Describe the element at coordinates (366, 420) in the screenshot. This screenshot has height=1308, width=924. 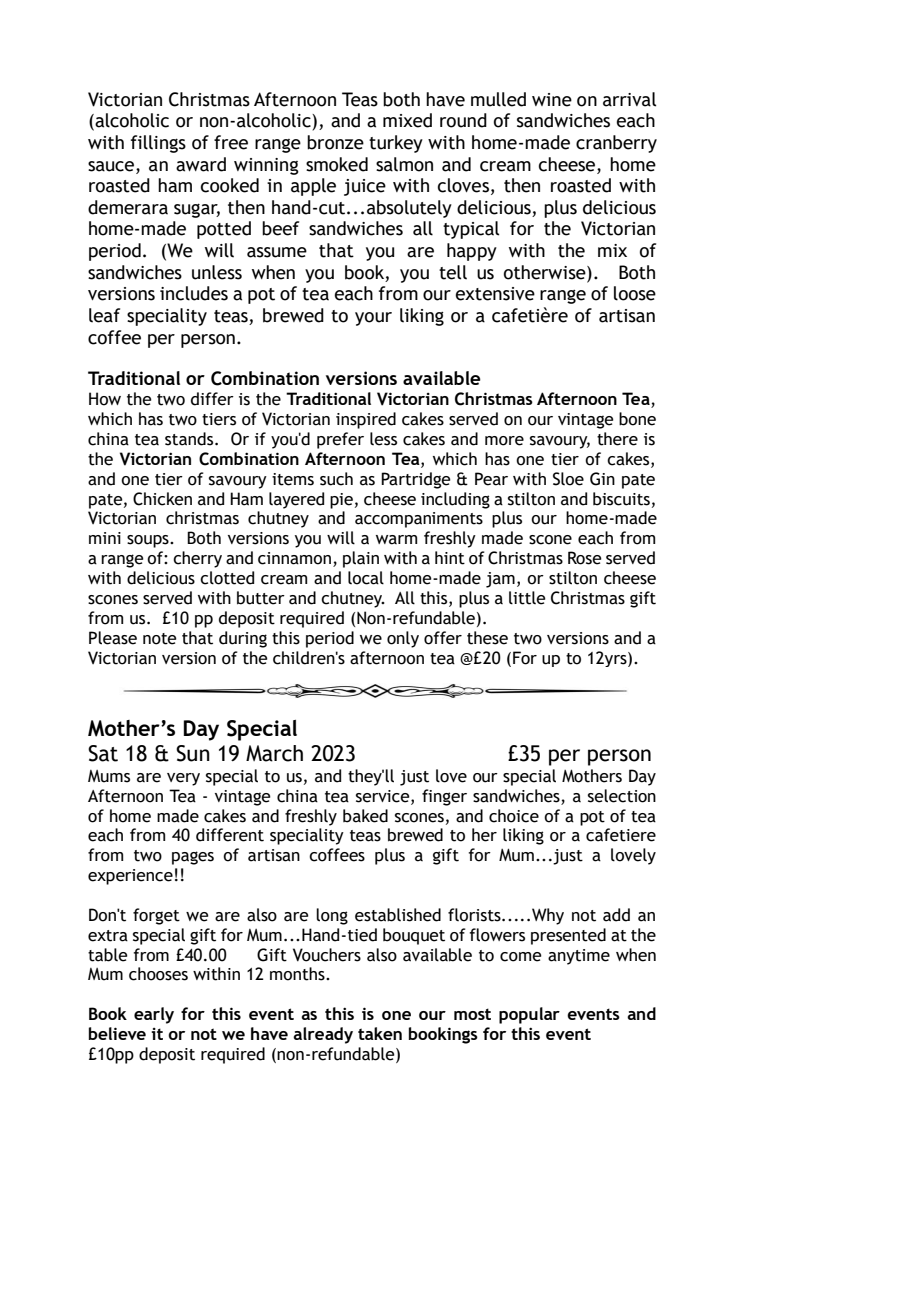
I see `inspired` at that location.
